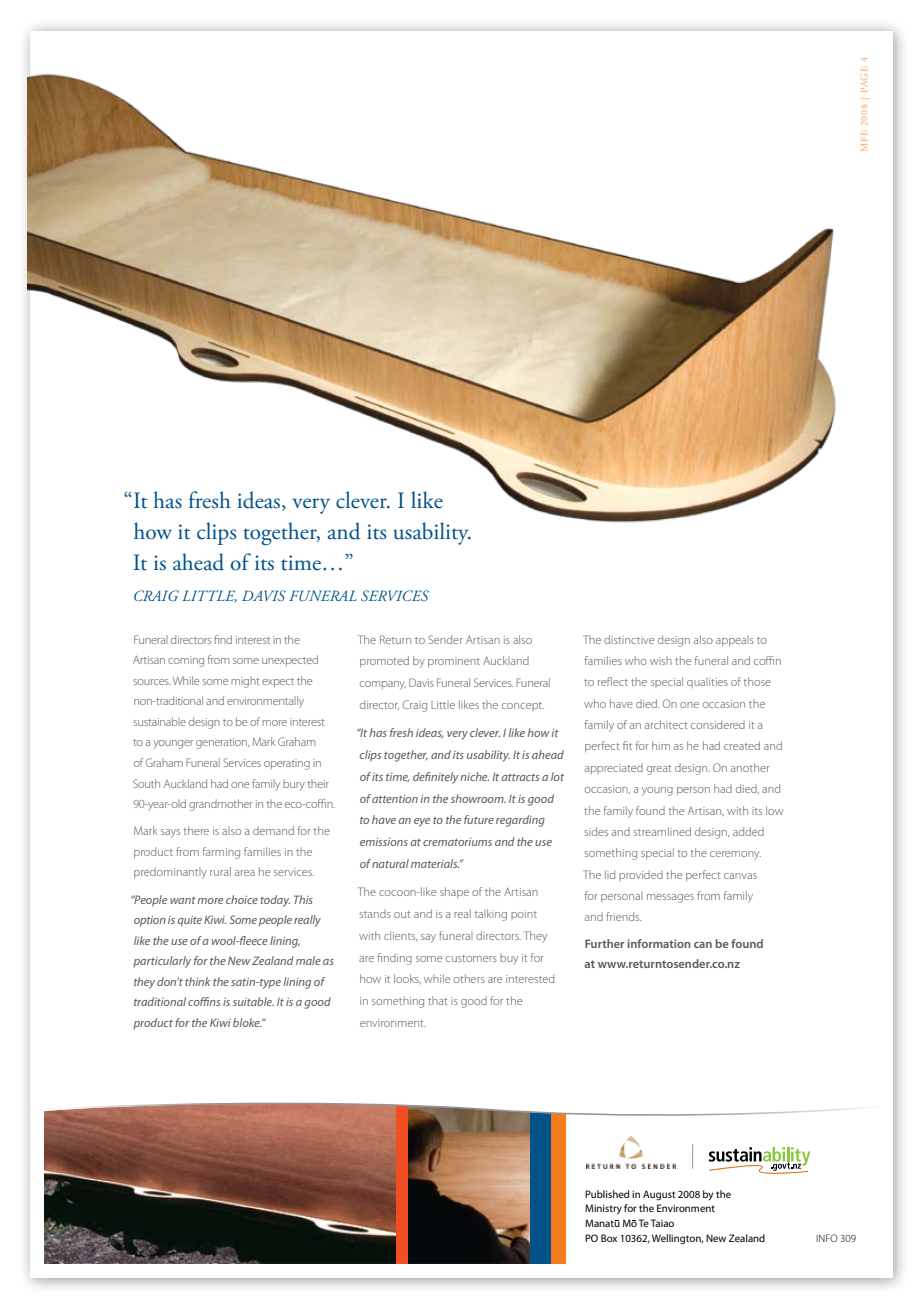 The height and width of the image is (1308, 924). What do you see at coordinates (603, 1209) in the image?
I see `Ministry` at bounding box center [603, 1209].
